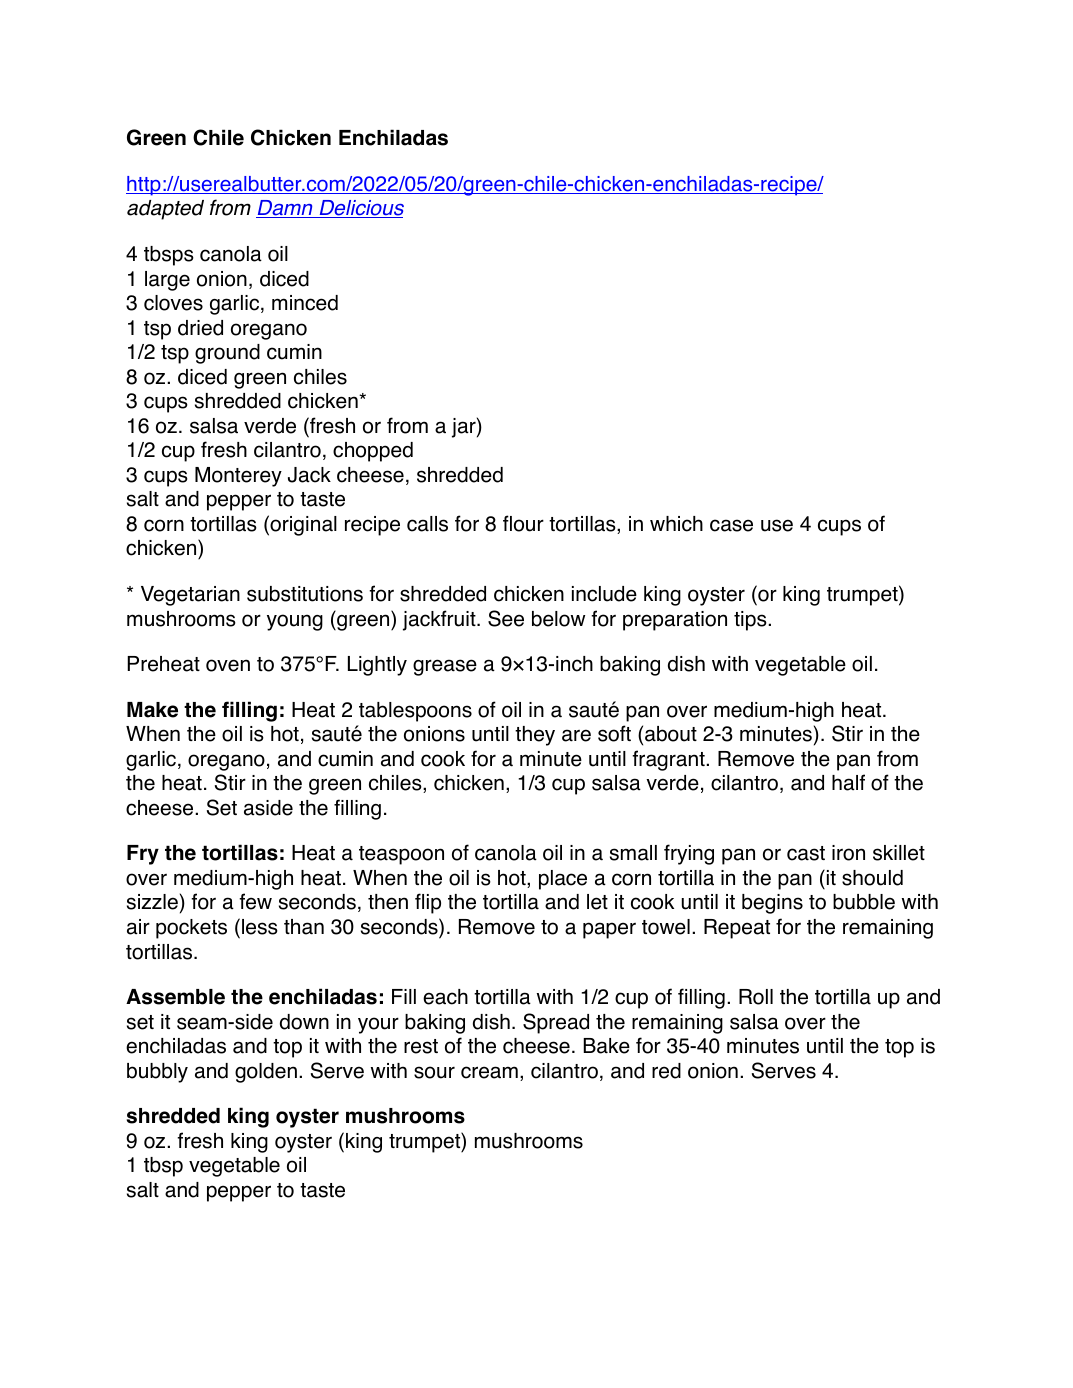 This image has height=1388, width=1073. Describe the element at coordinates (523, 523) in the image. I see `flour` at that location.
